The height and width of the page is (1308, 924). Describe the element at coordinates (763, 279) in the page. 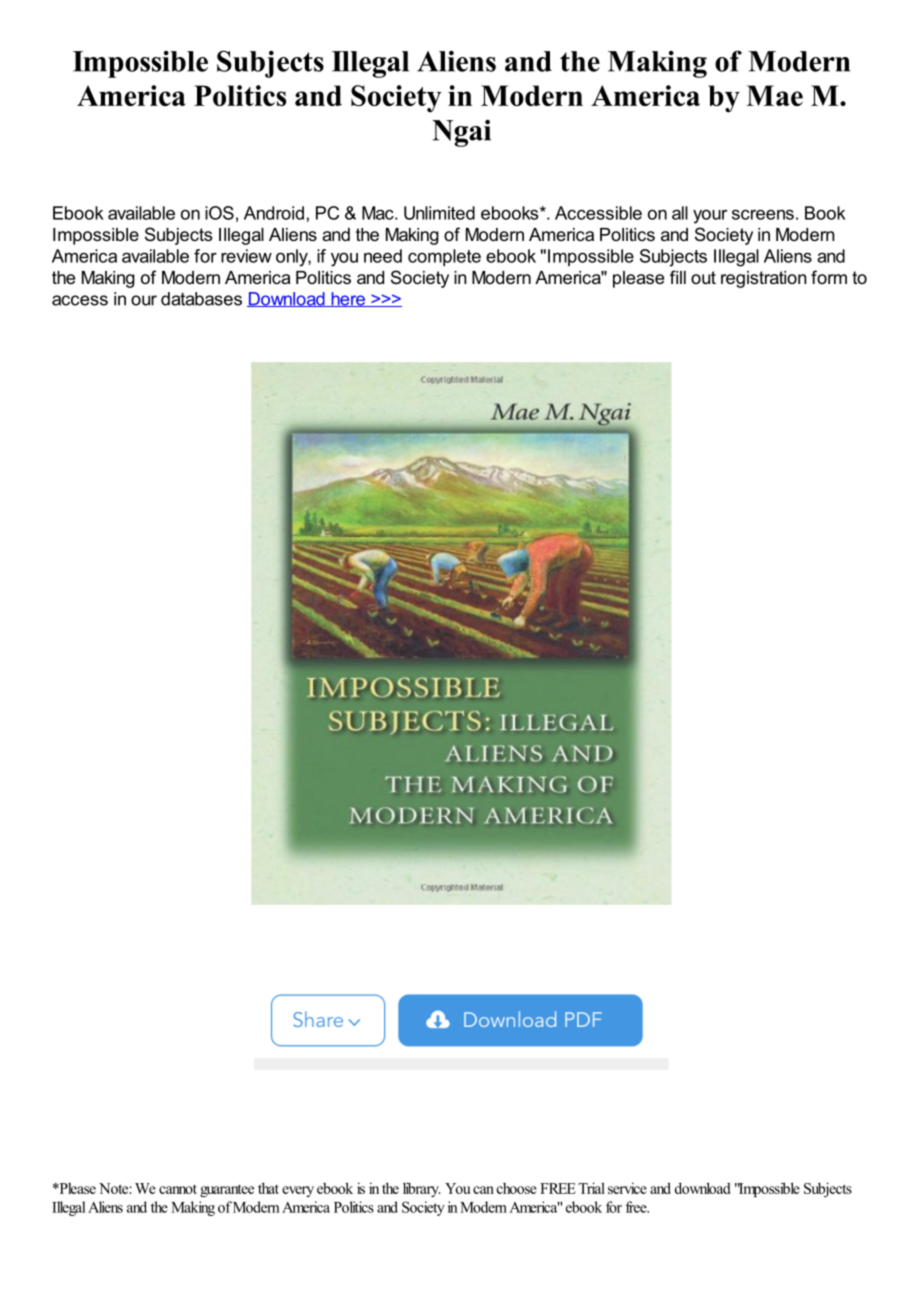

I see `registration` at that location.
